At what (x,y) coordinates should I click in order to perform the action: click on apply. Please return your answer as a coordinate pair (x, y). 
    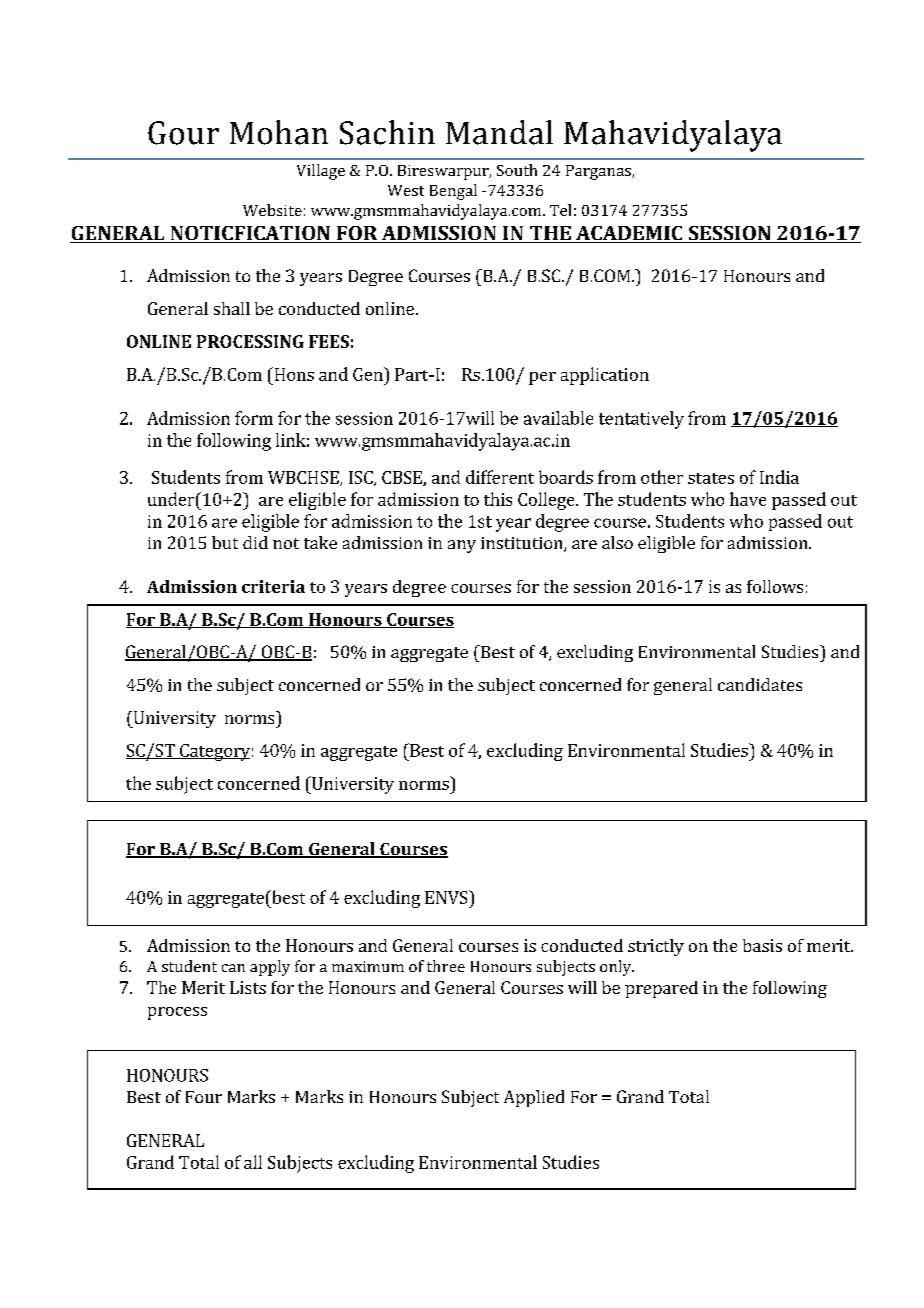
    Looking at the image, I should click on (270, 968).
